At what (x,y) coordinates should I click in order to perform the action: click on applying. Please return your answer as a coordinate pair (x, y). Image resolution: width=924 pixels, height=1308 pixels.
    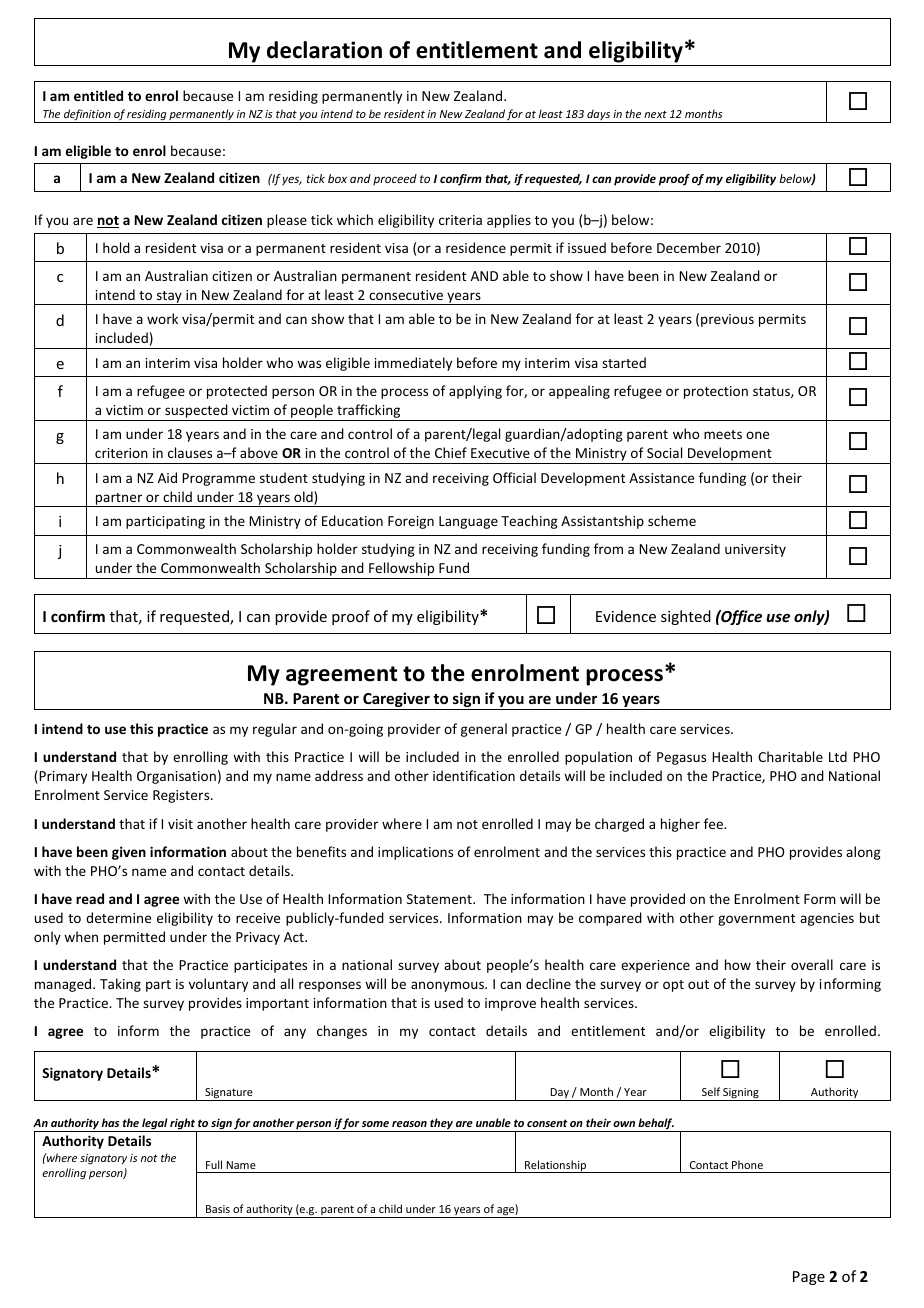
    Looking at the image, I should click on (475, 392).
